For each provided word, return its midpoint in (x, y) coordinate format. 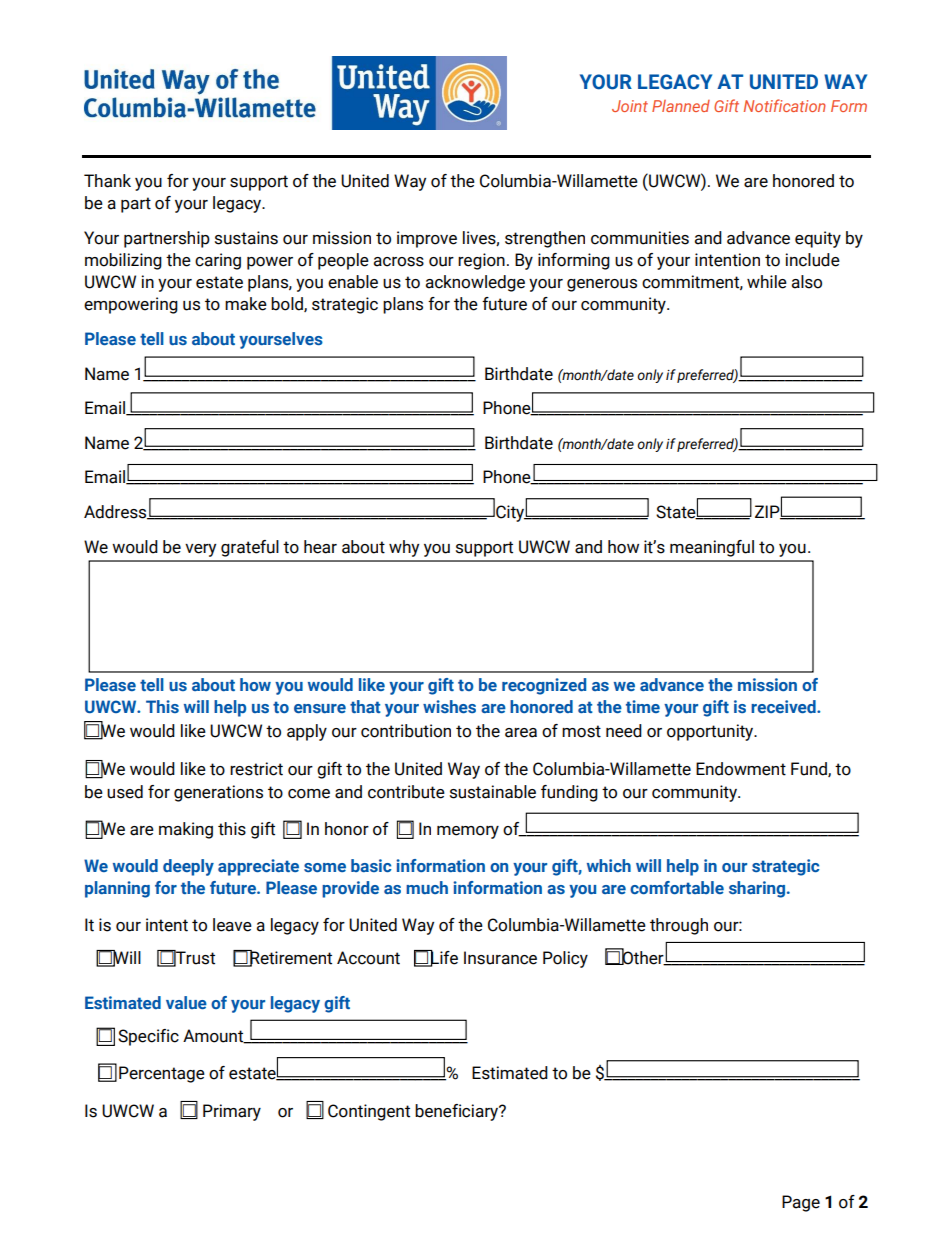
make (246, 304)
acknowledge (475, 283)
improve (427, 239)
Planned (681, 106)
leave (232, 925)
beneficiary (458, 1112)
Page (801, 1203)
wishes (449, 706)
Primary (232, 1112)
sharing (757, 889)
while (767, 282)
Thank (107, 181)
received (784, 706)
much (427, 887)
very (200, 550)
